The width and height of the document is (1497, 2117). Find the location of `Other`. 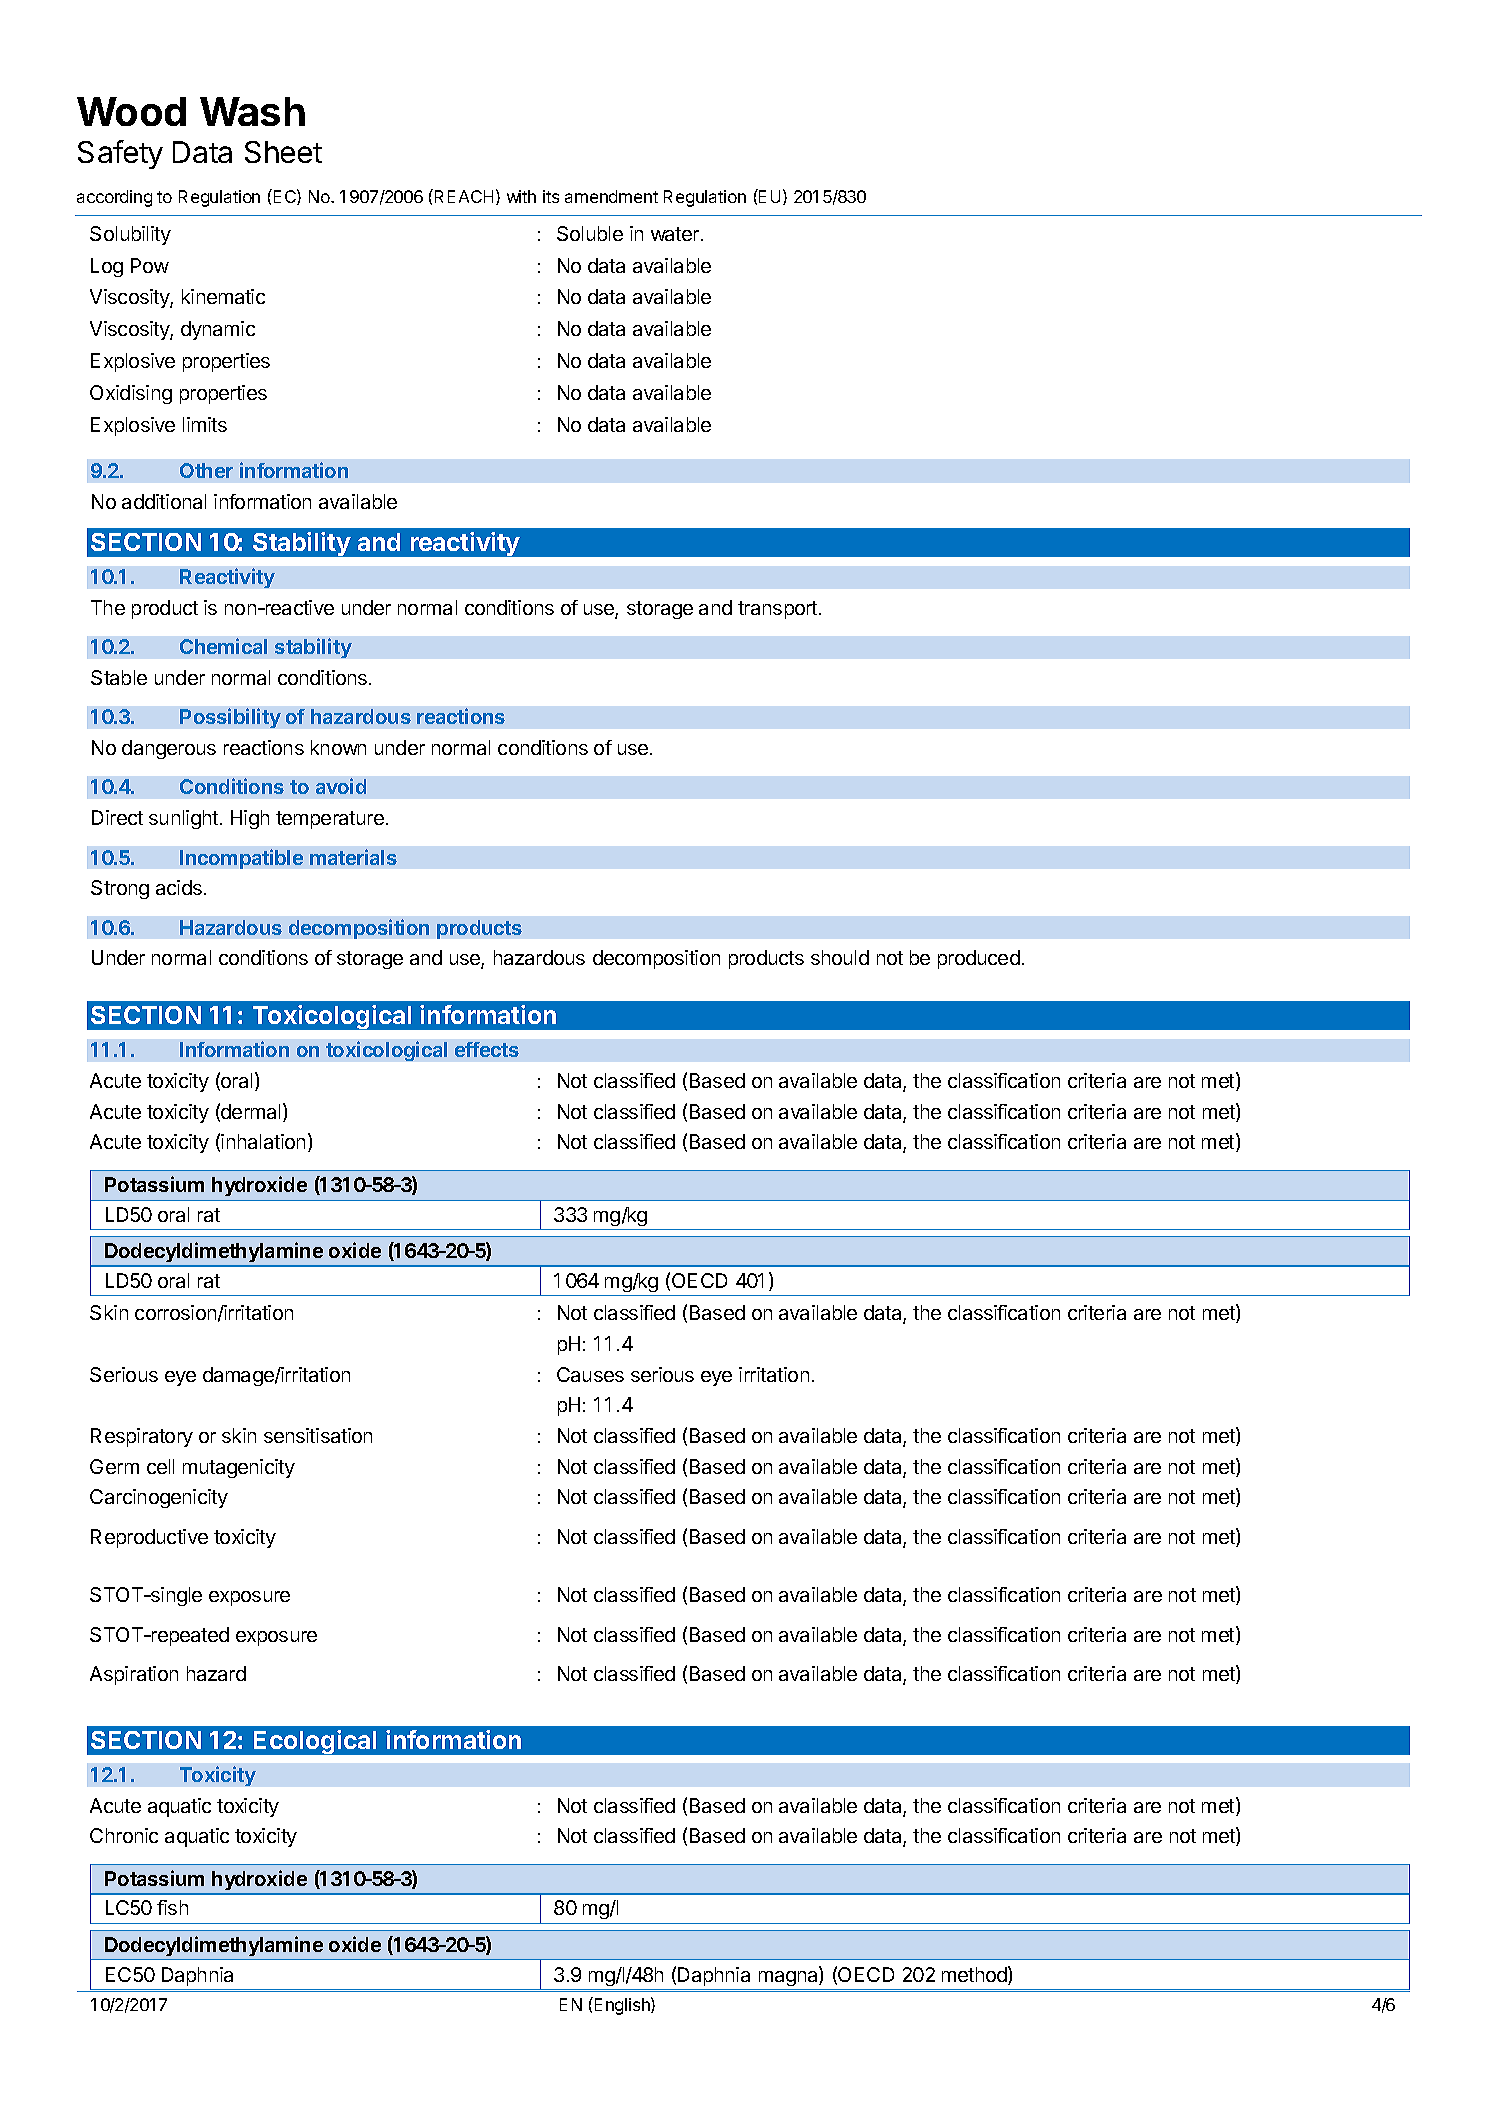

Other is located at coordinates (206, 470).
